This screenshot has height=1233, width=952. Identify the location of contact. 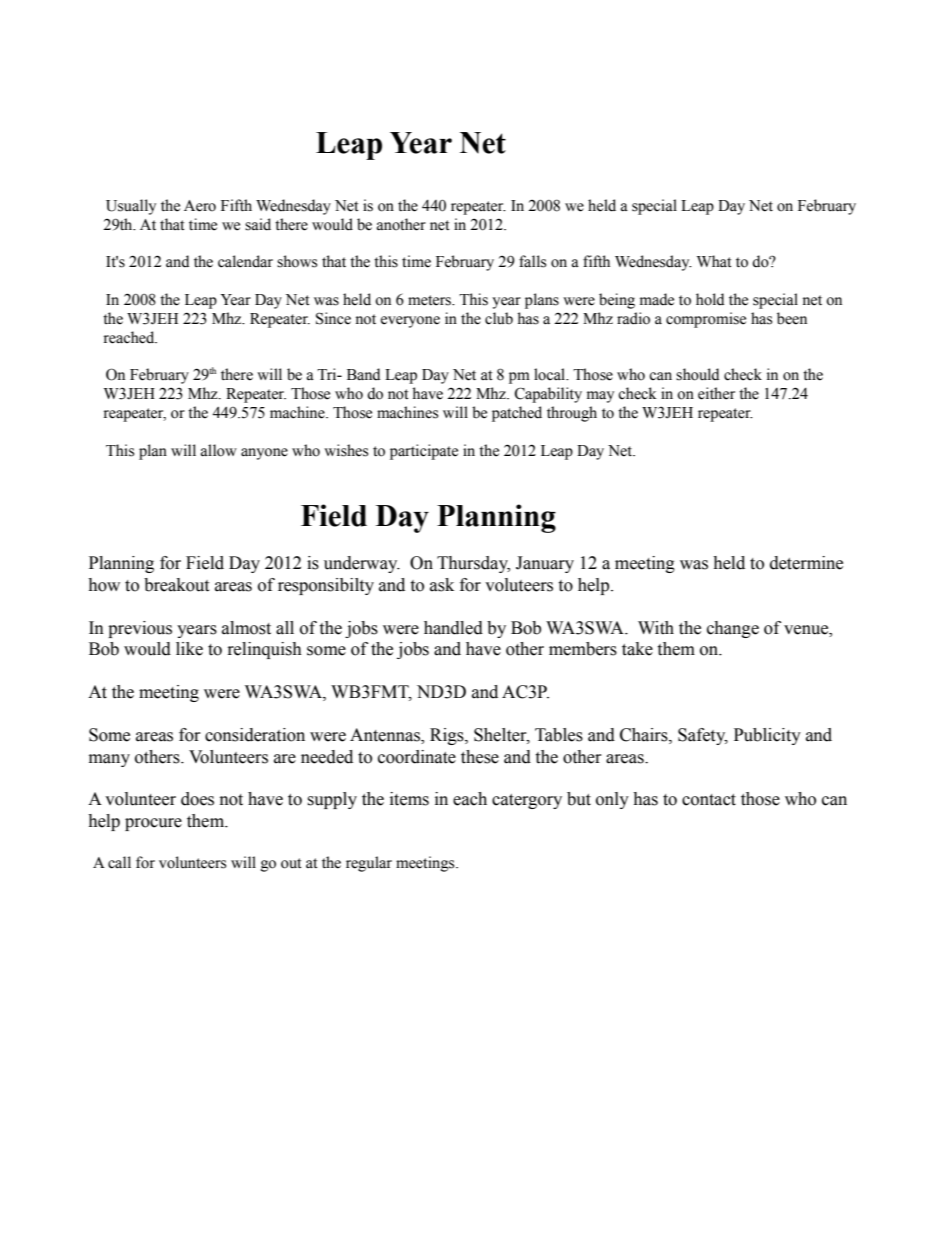
(709, 800).
